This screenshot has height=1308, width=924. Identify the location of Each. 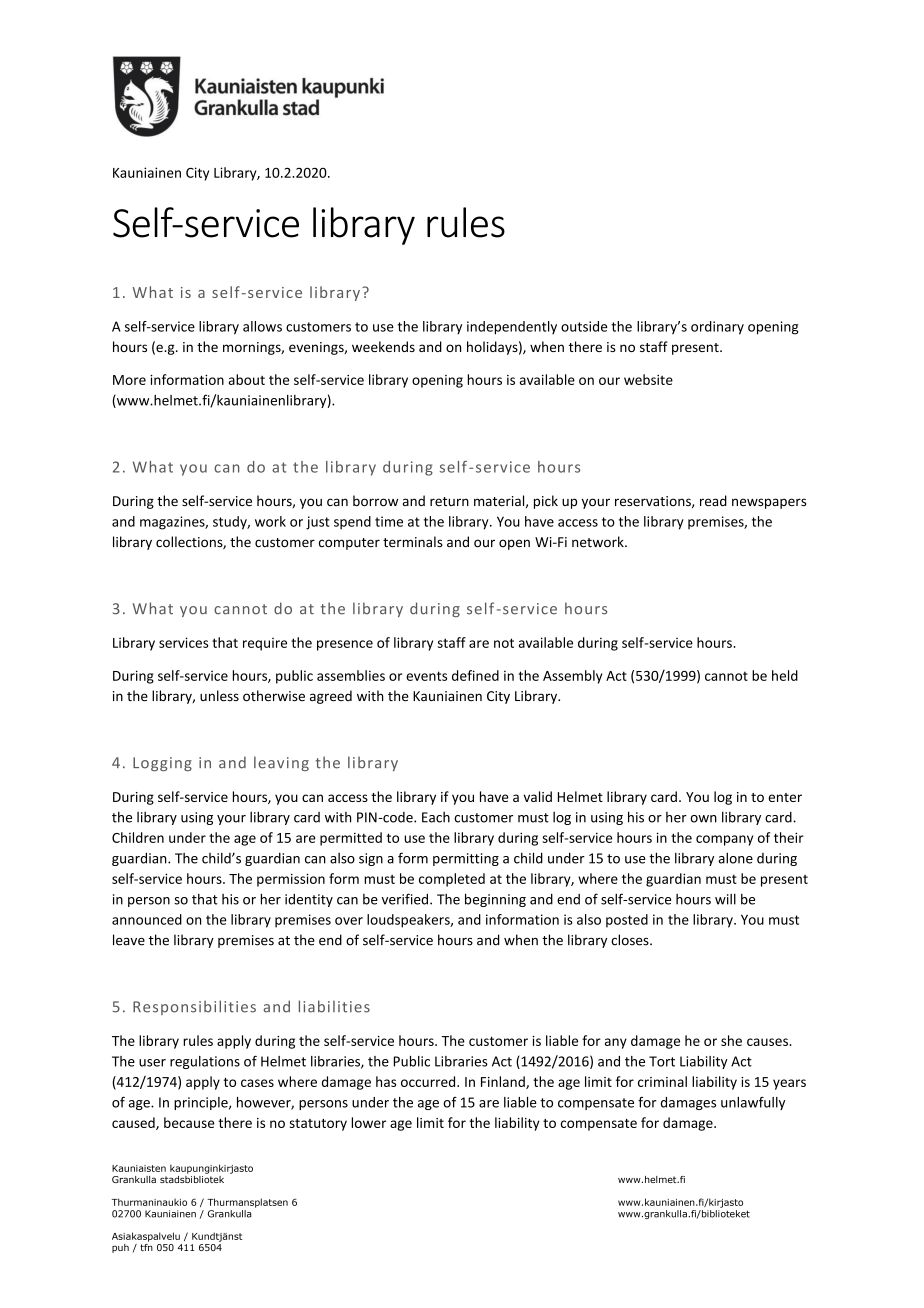
(436, 817).
